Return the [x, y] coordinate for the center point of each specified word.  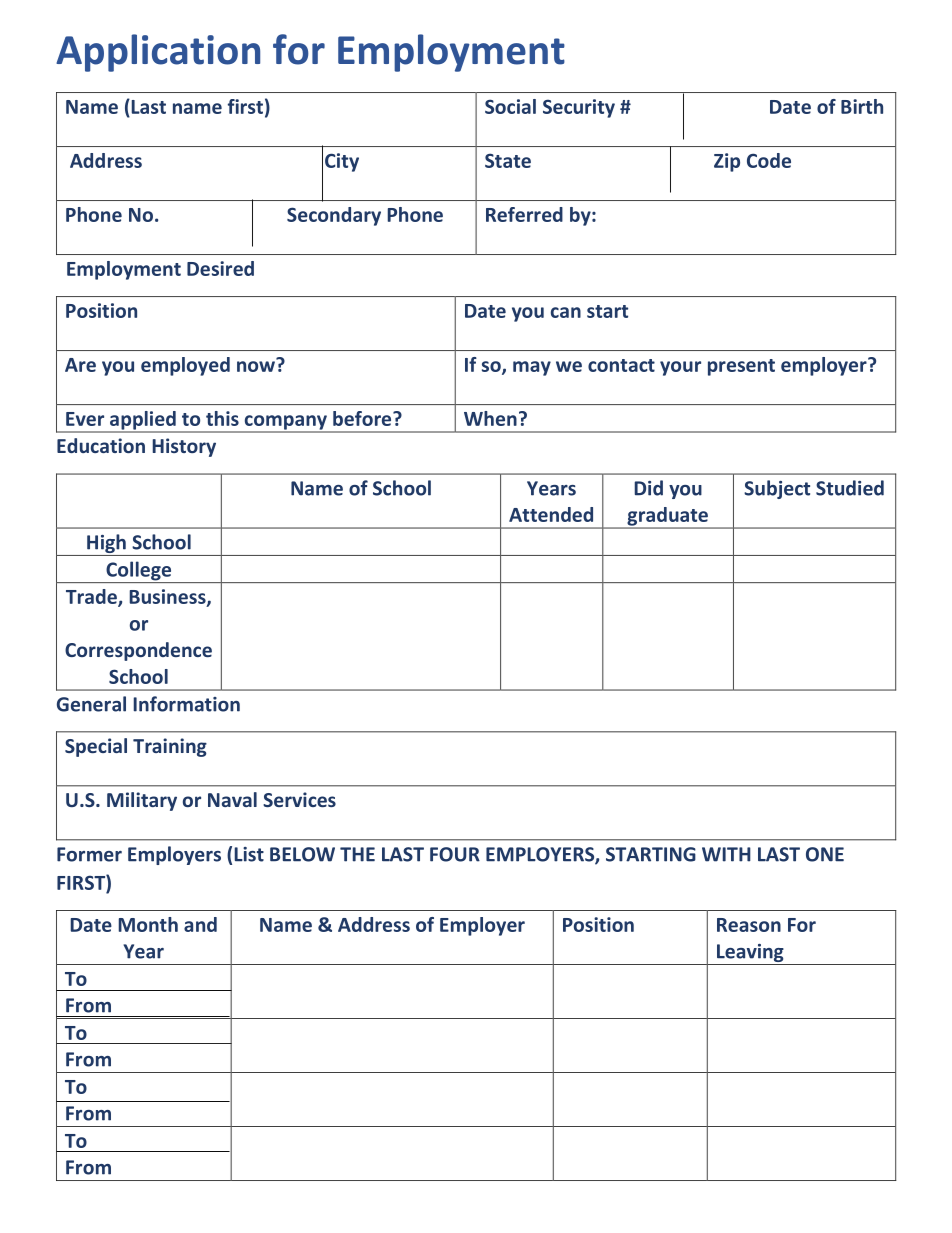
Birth [862, 106]
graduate [667, 517]
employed [185, 366]
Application [158, 53]
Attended [551, 514]
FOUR [455, 854]
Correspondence [138, 651]
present [741, 367]
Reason [749, 925]
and [200, 924]
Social [510, 106]
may [532, 368]
